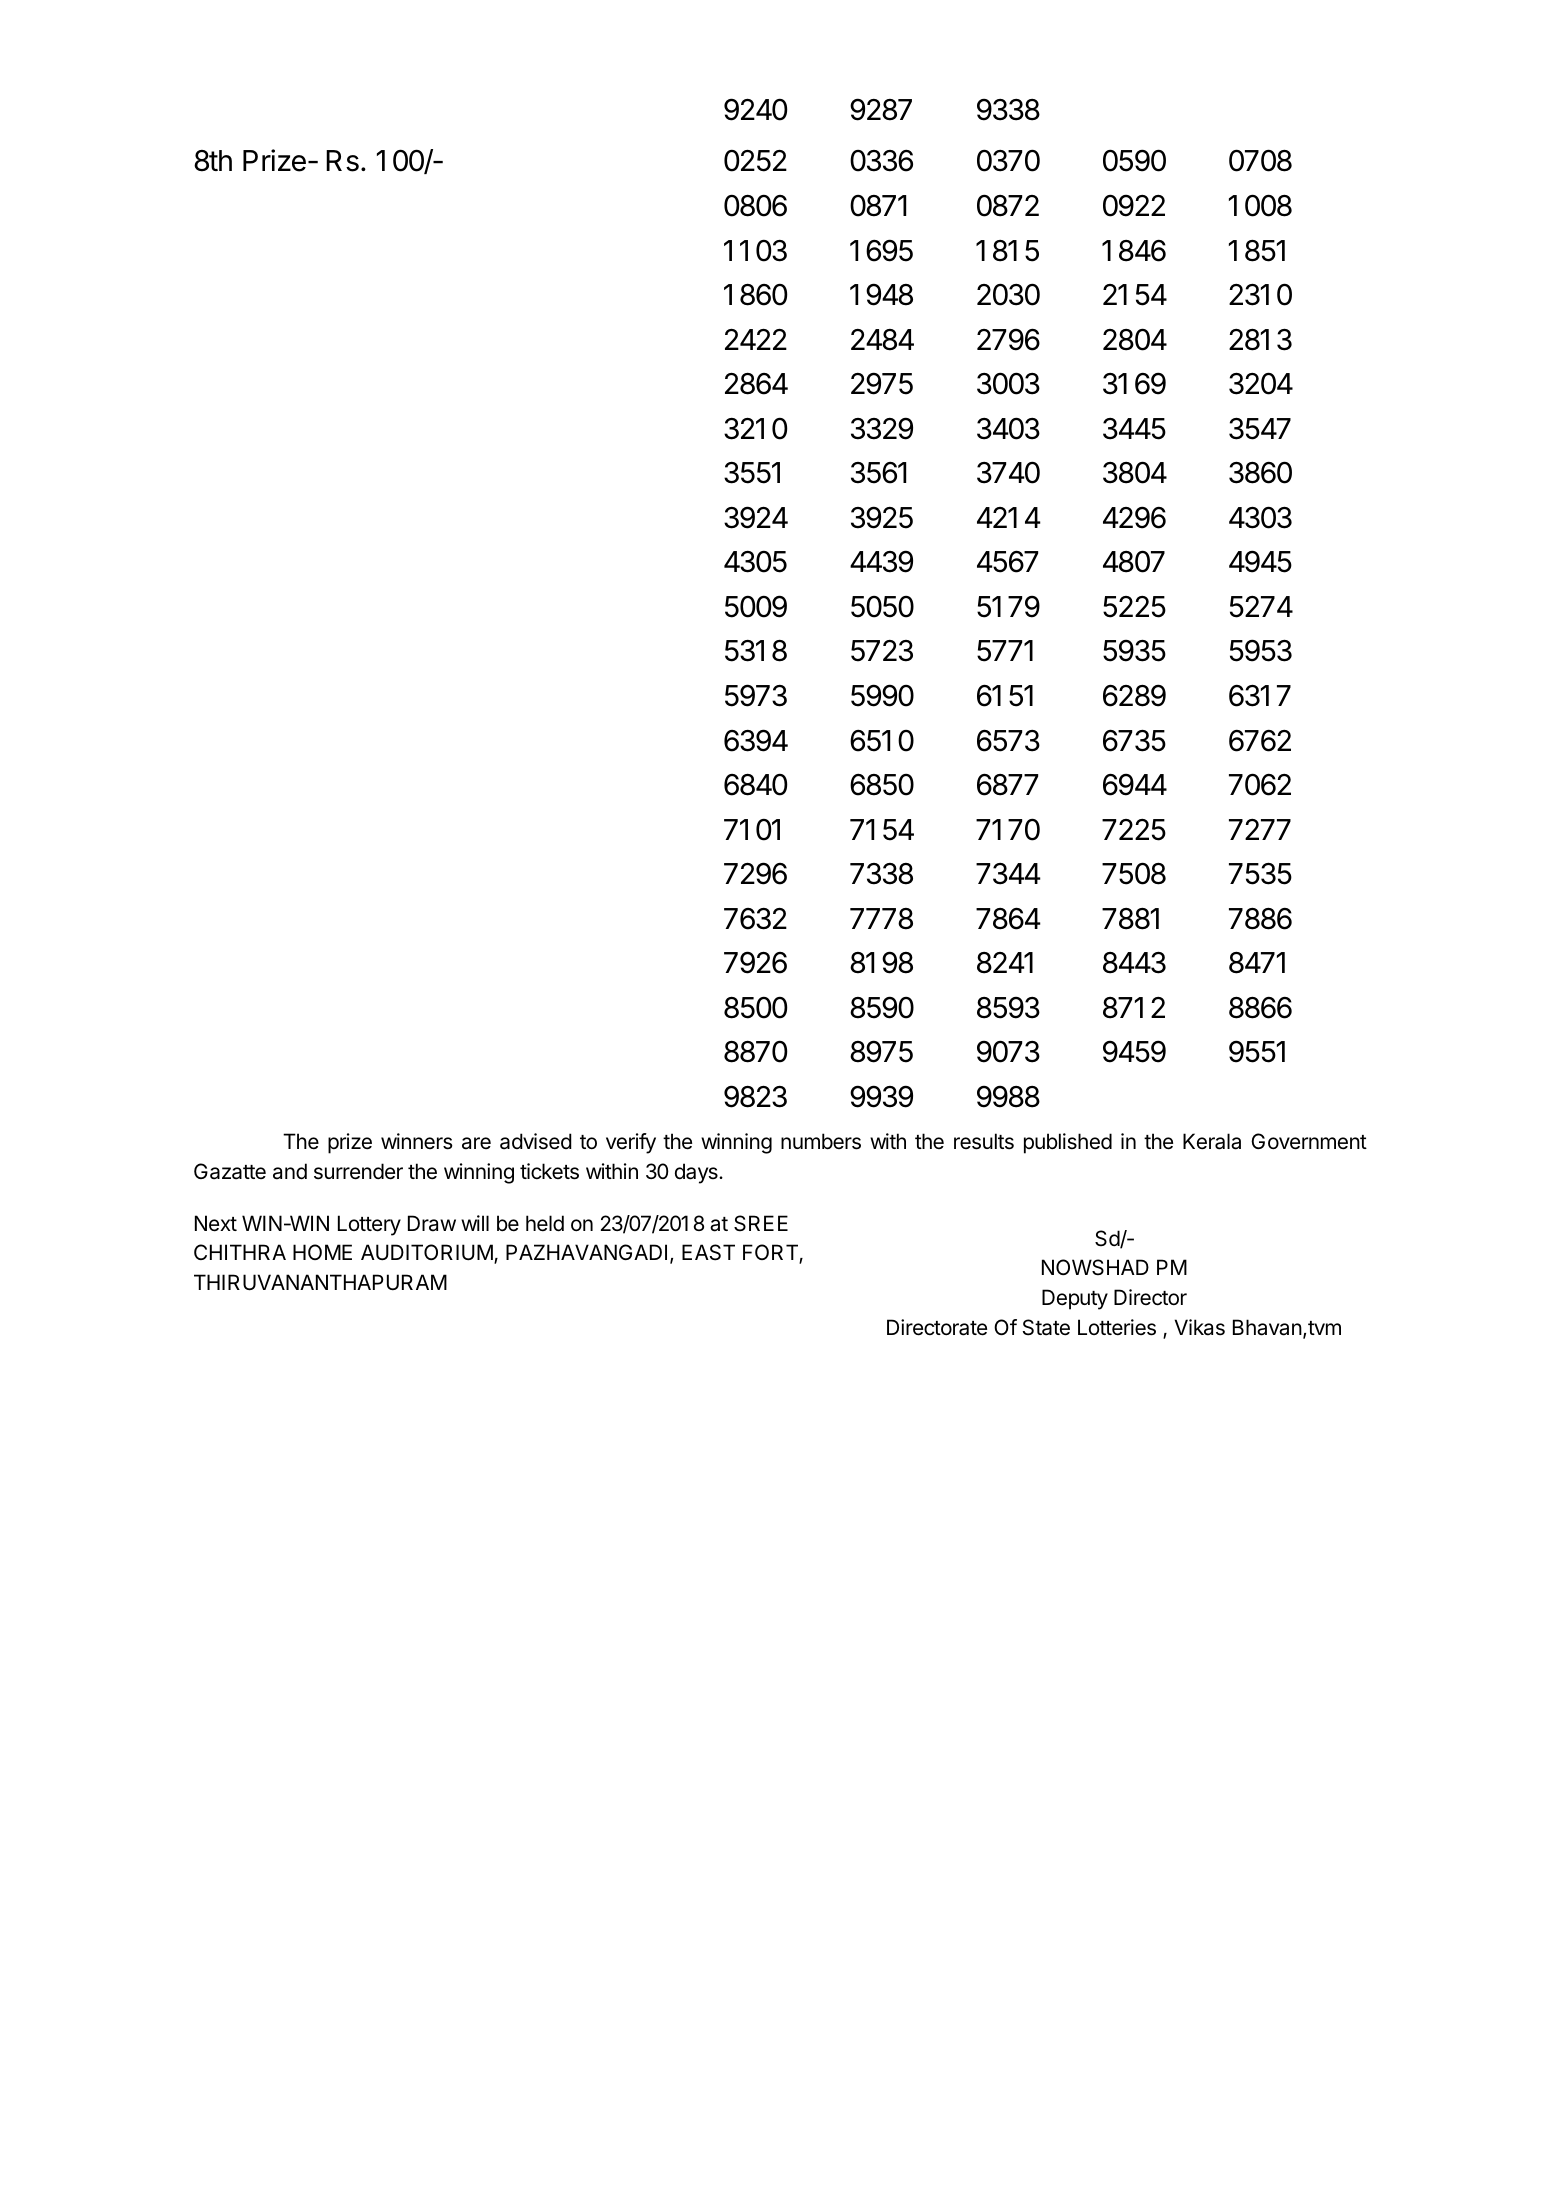 This screenshot has width=1559, height=2205. What do you see at coordinates (821, 1141) in the screenshot?
I see `numbers` at bounding box center [821, 1141].
